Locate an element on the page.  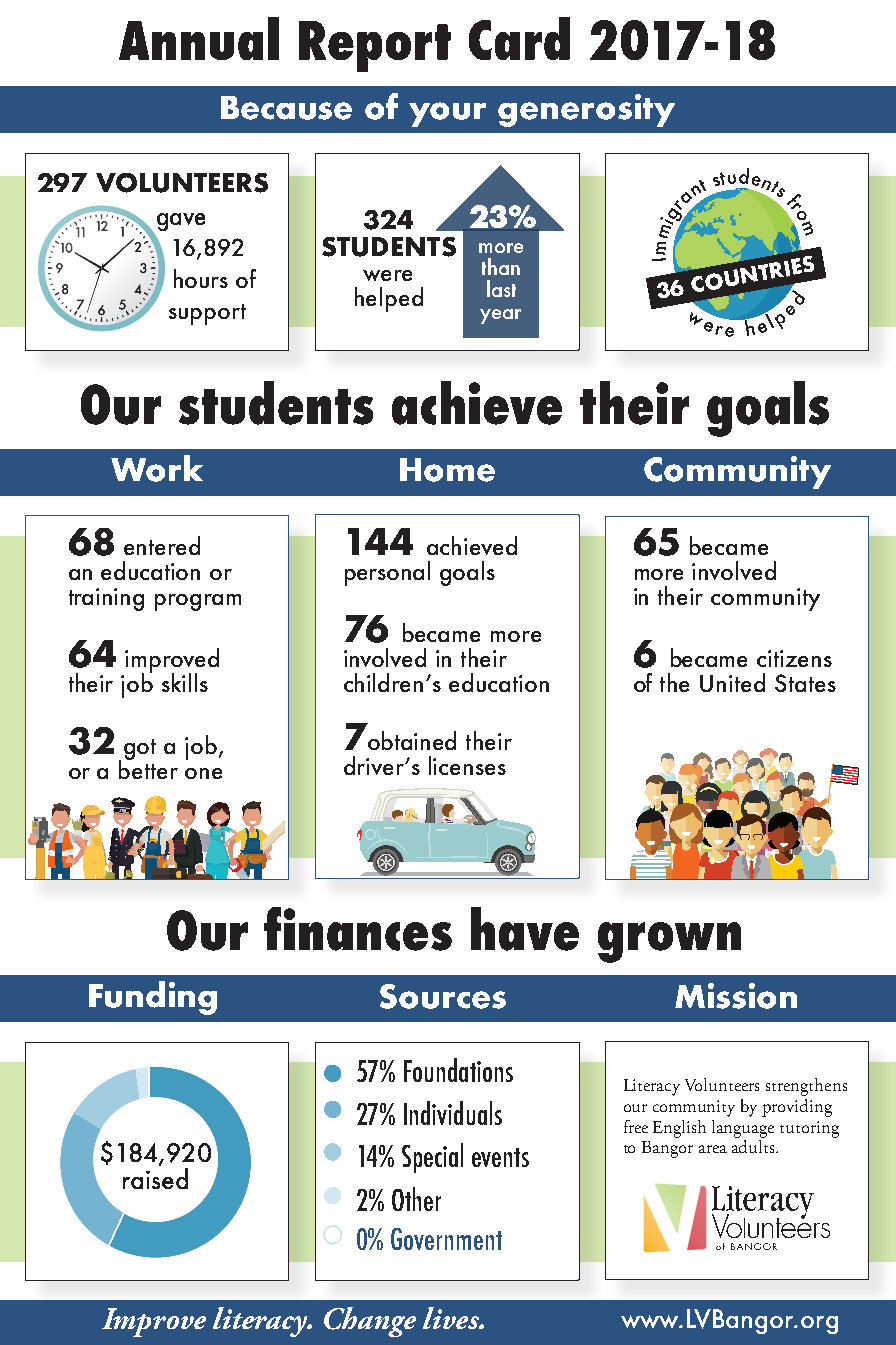
Annual is located at coordinates (199, 38).
